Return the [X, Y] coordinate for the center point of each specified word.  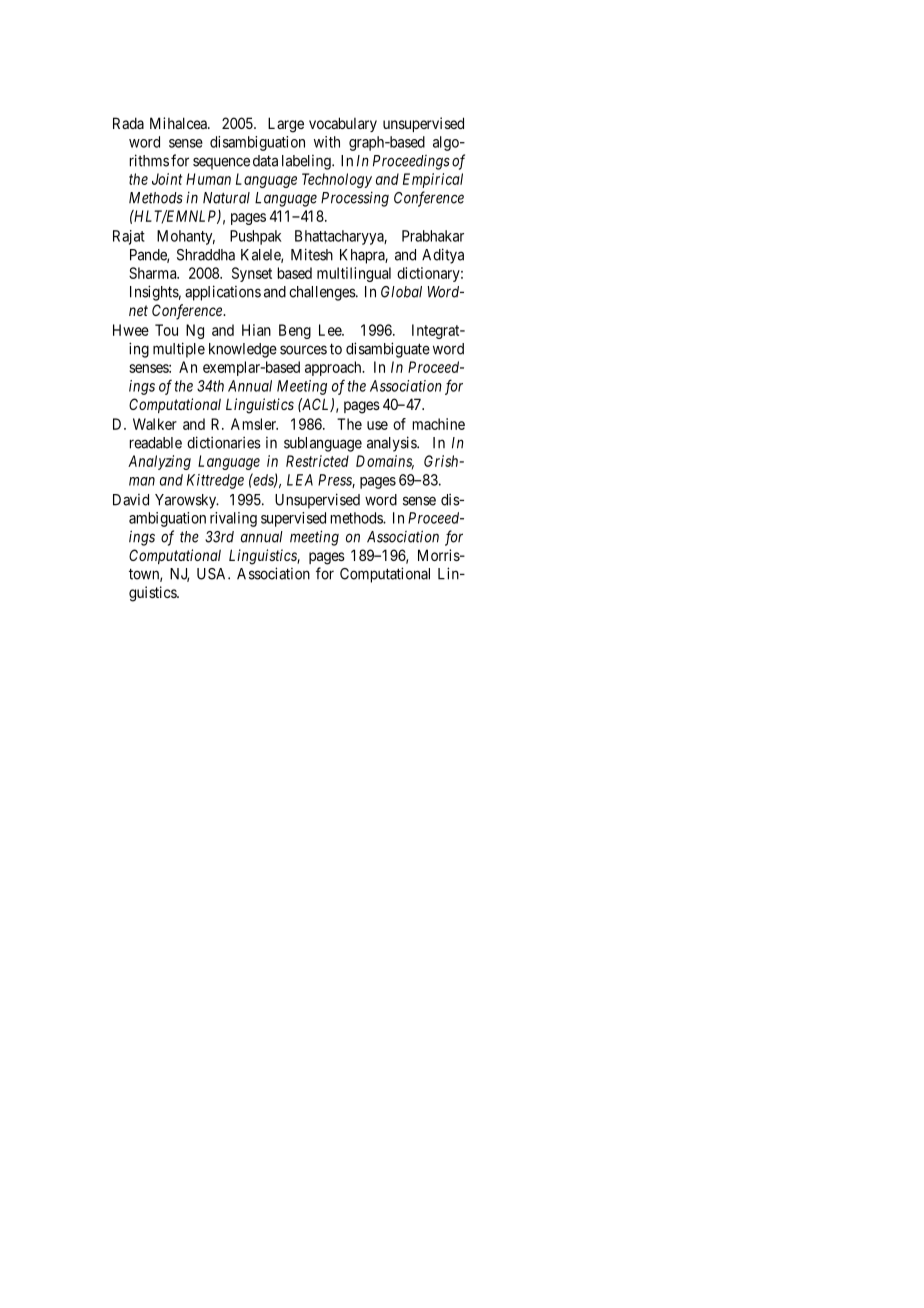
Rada [128, 123]
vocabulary [343, 124]
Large [286, 125]
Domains [385, 462]
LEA [300, 480]
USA [213, 574]
